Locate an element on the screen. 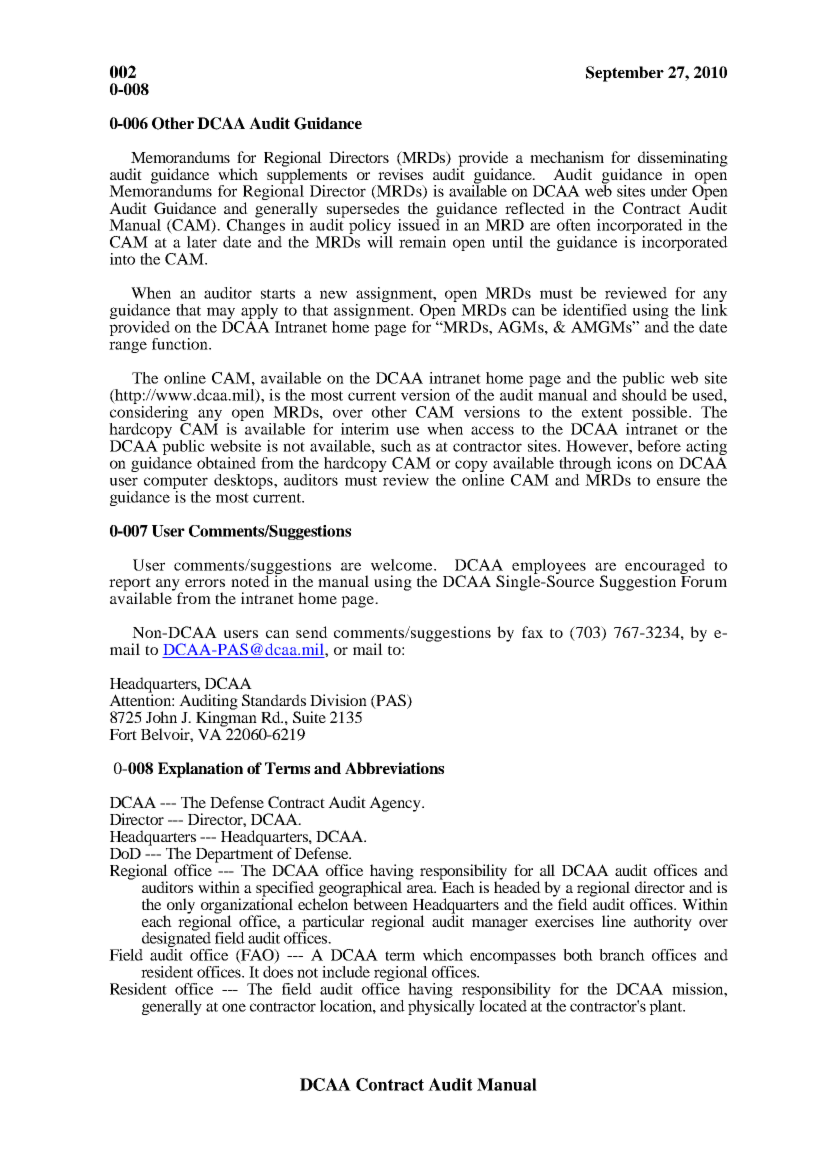  designated is located at coordinates (176, 940).
